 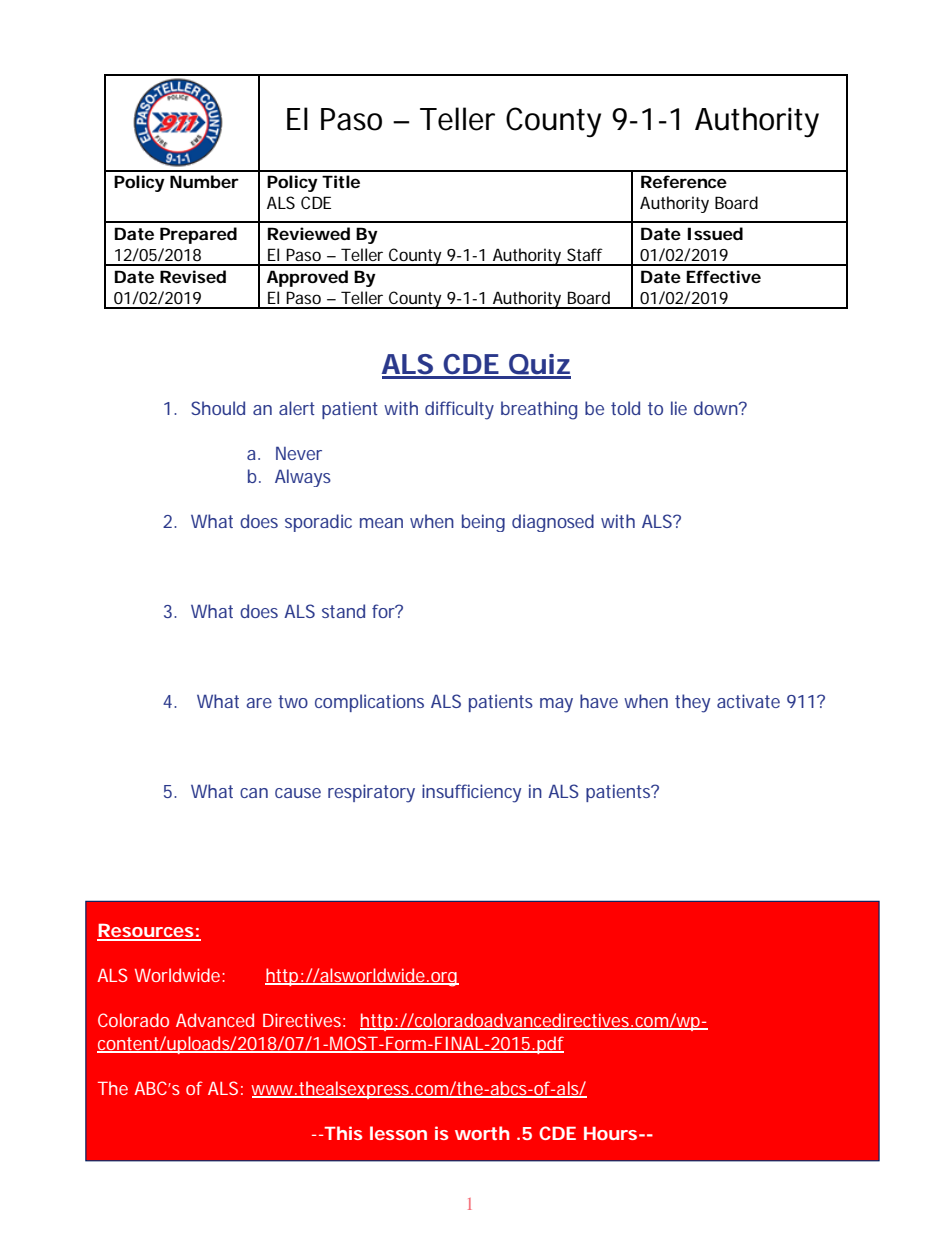 I want to click on Prepared, so click(x=198, y=235).
